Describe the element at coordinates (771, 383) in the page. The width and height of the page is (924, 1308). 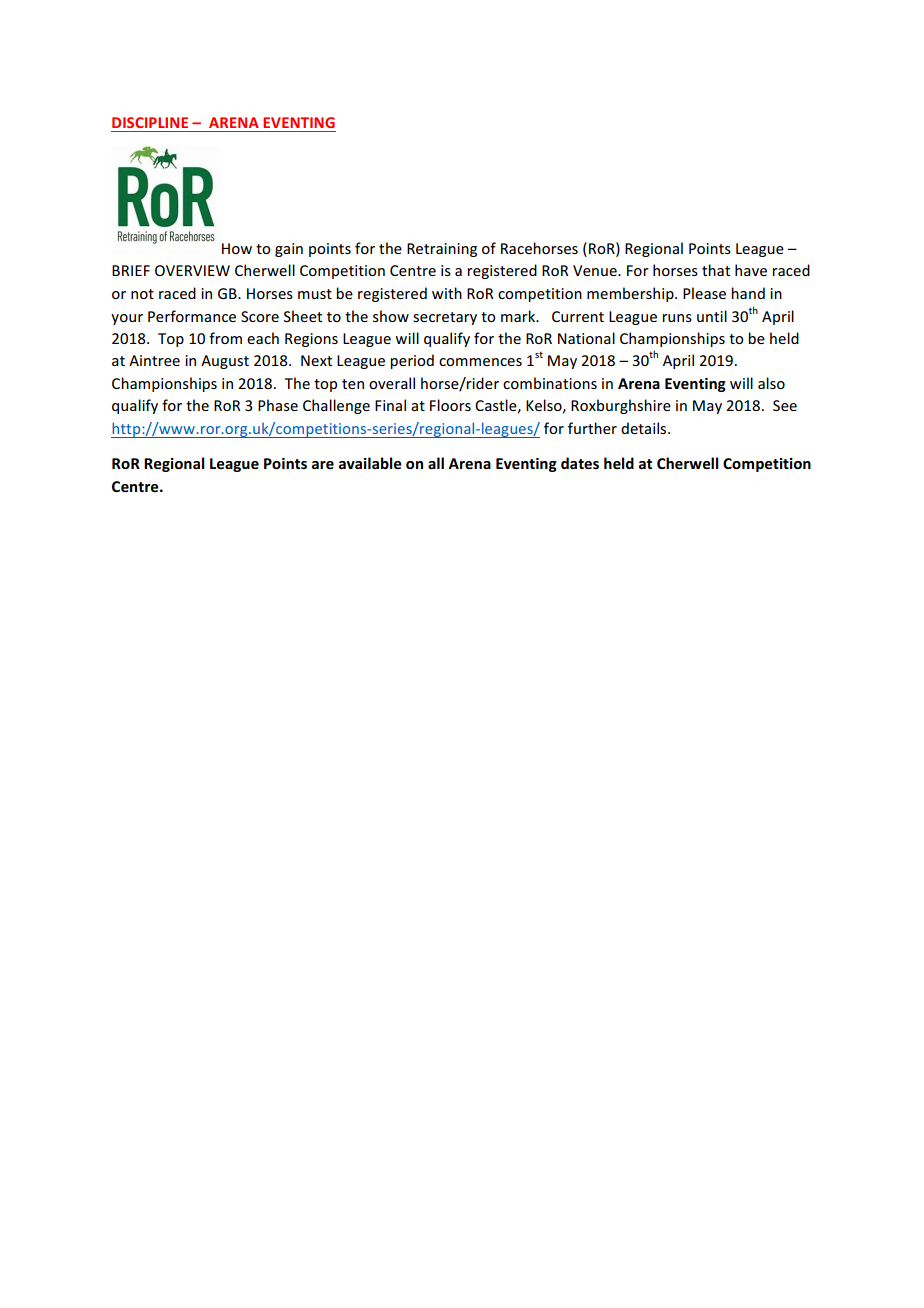
I see `also` at that location.
